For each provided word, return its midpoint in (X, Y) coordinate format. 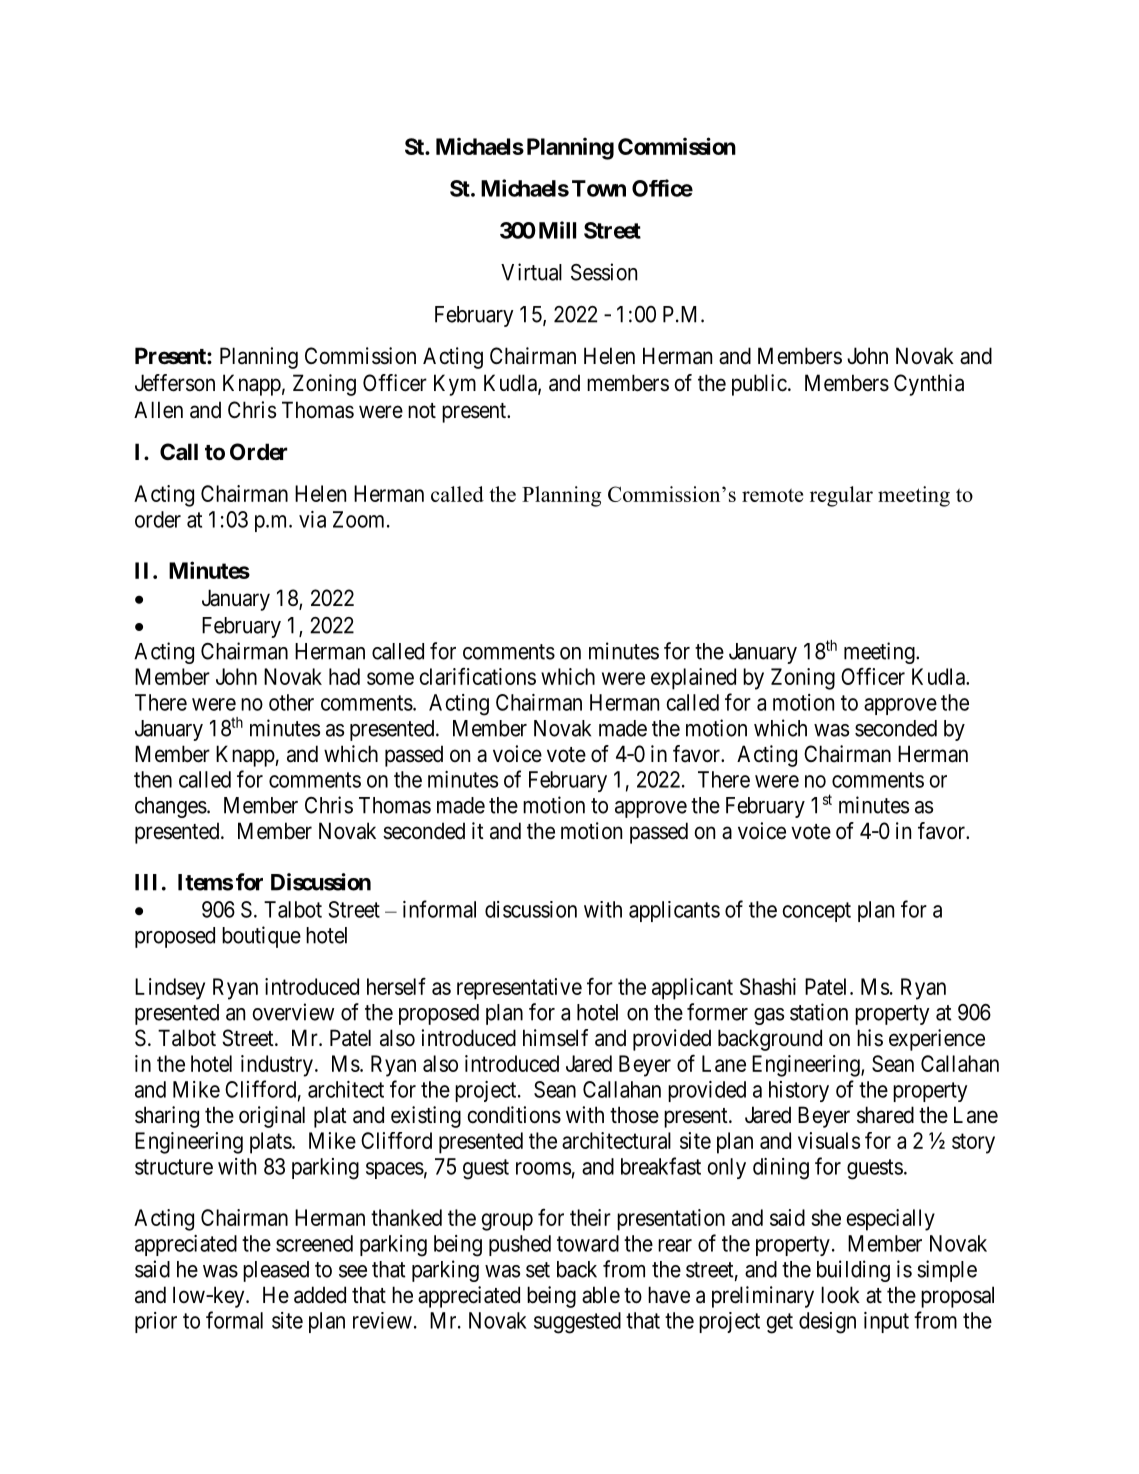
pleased (276, 1271)
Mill (557, 230)
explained (693, 679)
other (291, 702)
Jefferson (175, 383)
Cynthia (929, 385)
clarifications (477, 676)
